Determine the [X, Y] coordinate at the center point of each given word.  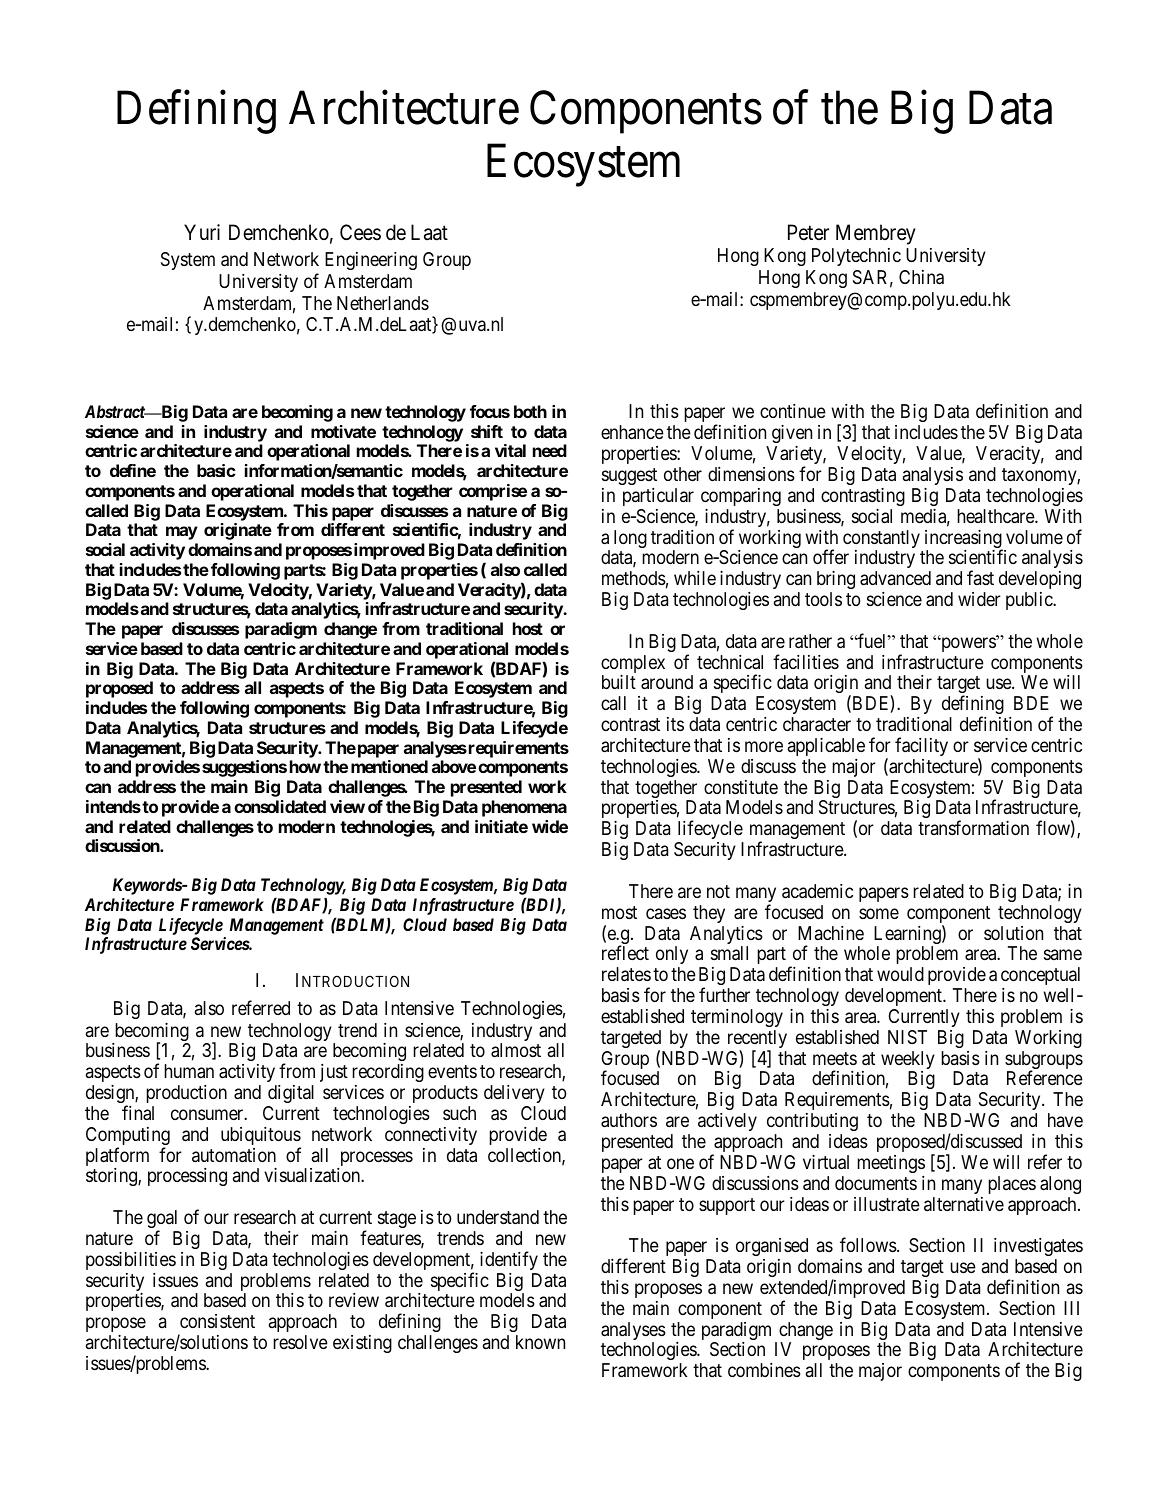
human [189, 1071]
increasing [964, 540]
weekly [908, 1061]
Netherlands [383, 303]
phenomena [524, 808]
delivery [514, 1094]
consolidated [280, 806]
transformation [973, 828]
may [182, 533]
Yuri [202, 232]
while [695, 578]
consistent [217, 1321]
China [921, 277]
